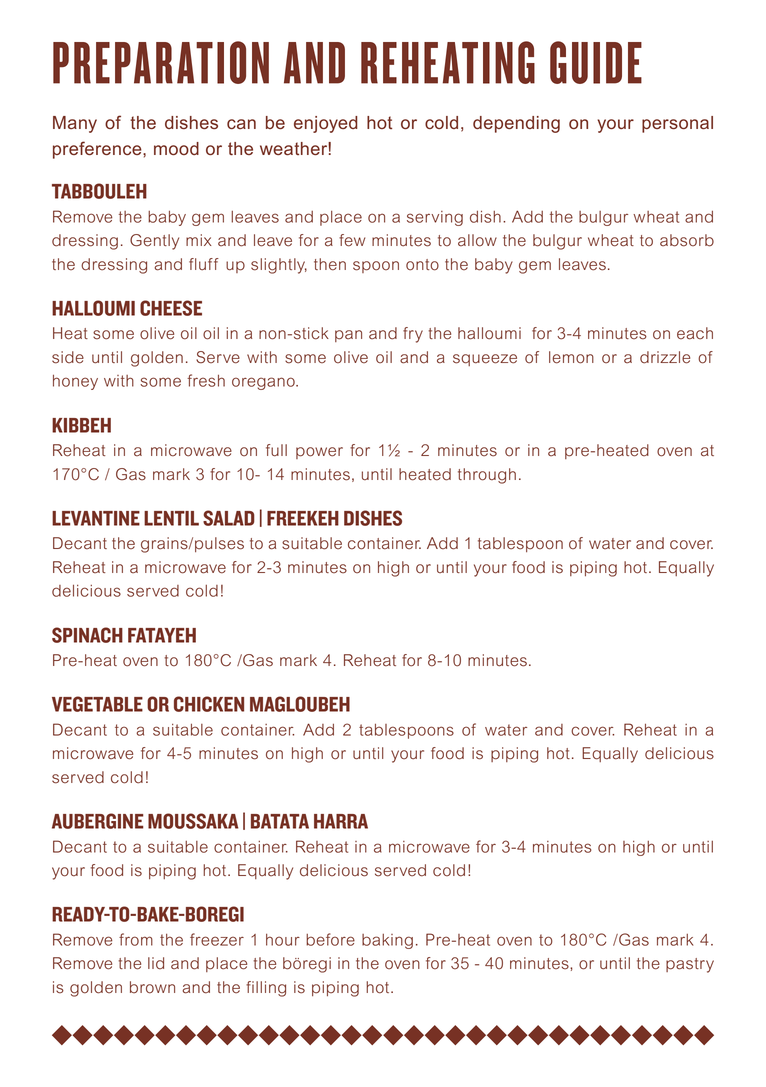 This screenshot has height=1087, width=766. Describe the element at coordinates (326, 124) in the screenshot. I see `enjoyed` at that location.
